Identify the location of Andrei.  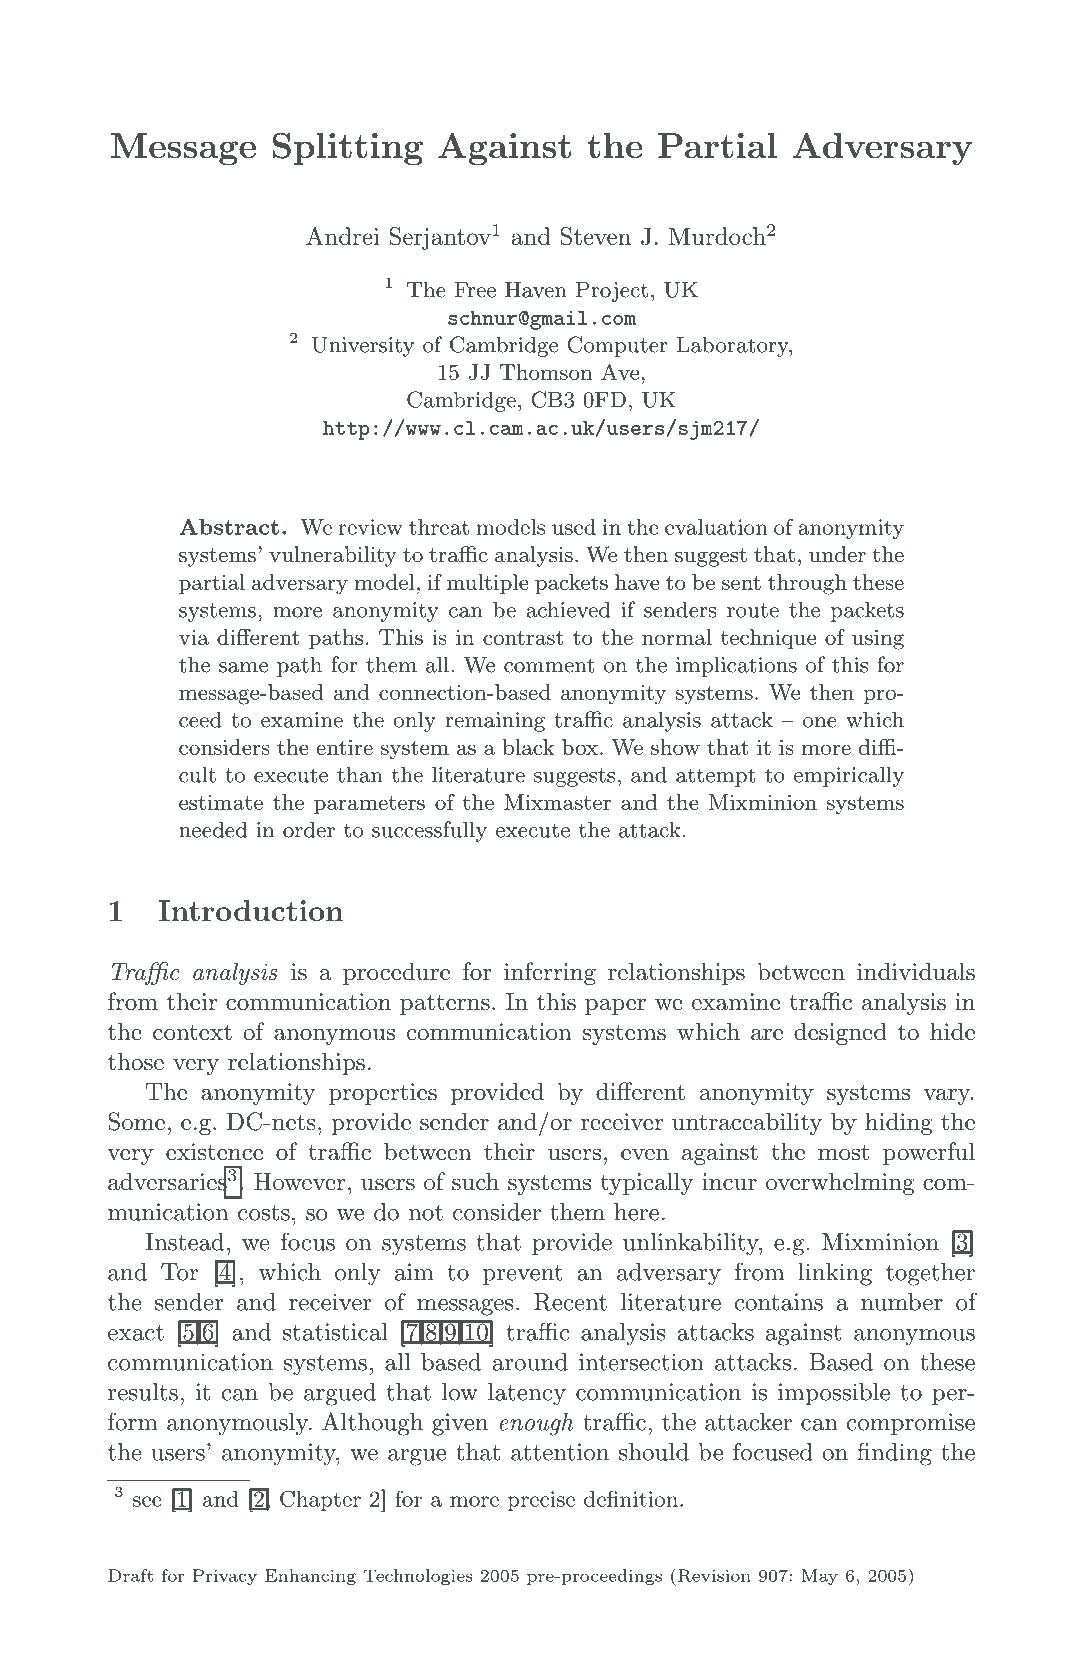
(342, 236).
